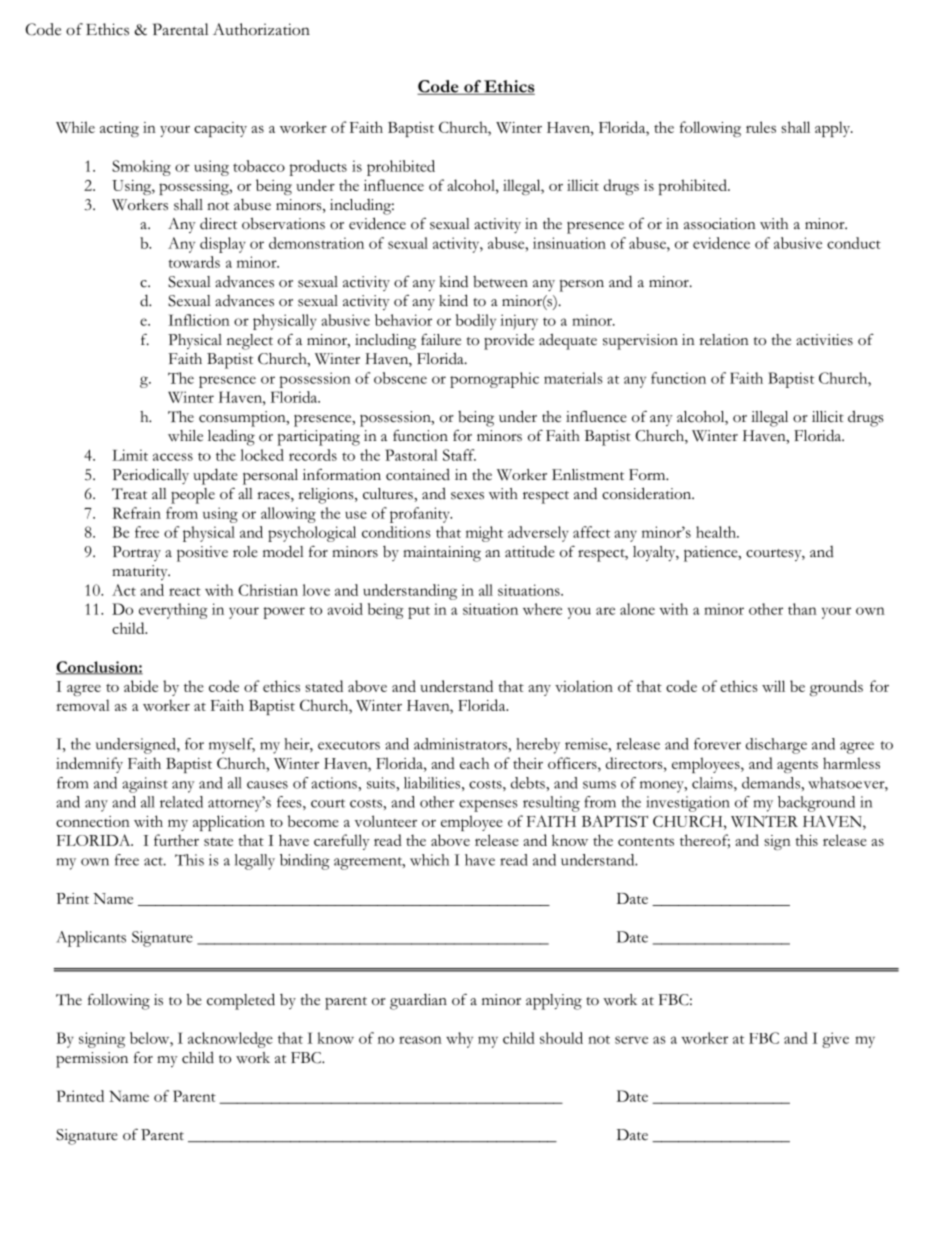 Image resolution: width=952 pixels, height=1233 pixels. I want to click on rules, so click(761, 127).
